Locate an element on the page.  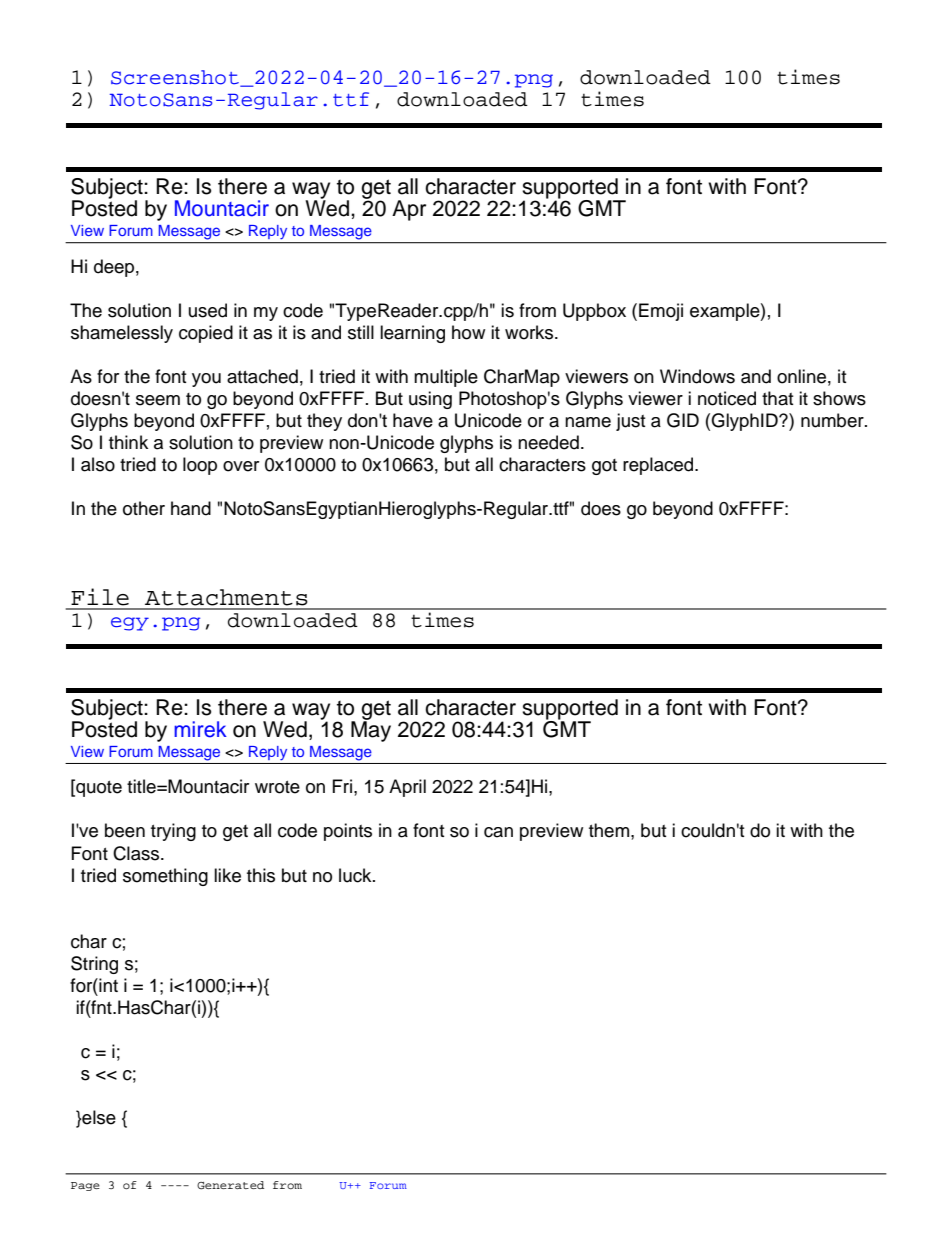
replaced is located at coordinates (659, 466).
